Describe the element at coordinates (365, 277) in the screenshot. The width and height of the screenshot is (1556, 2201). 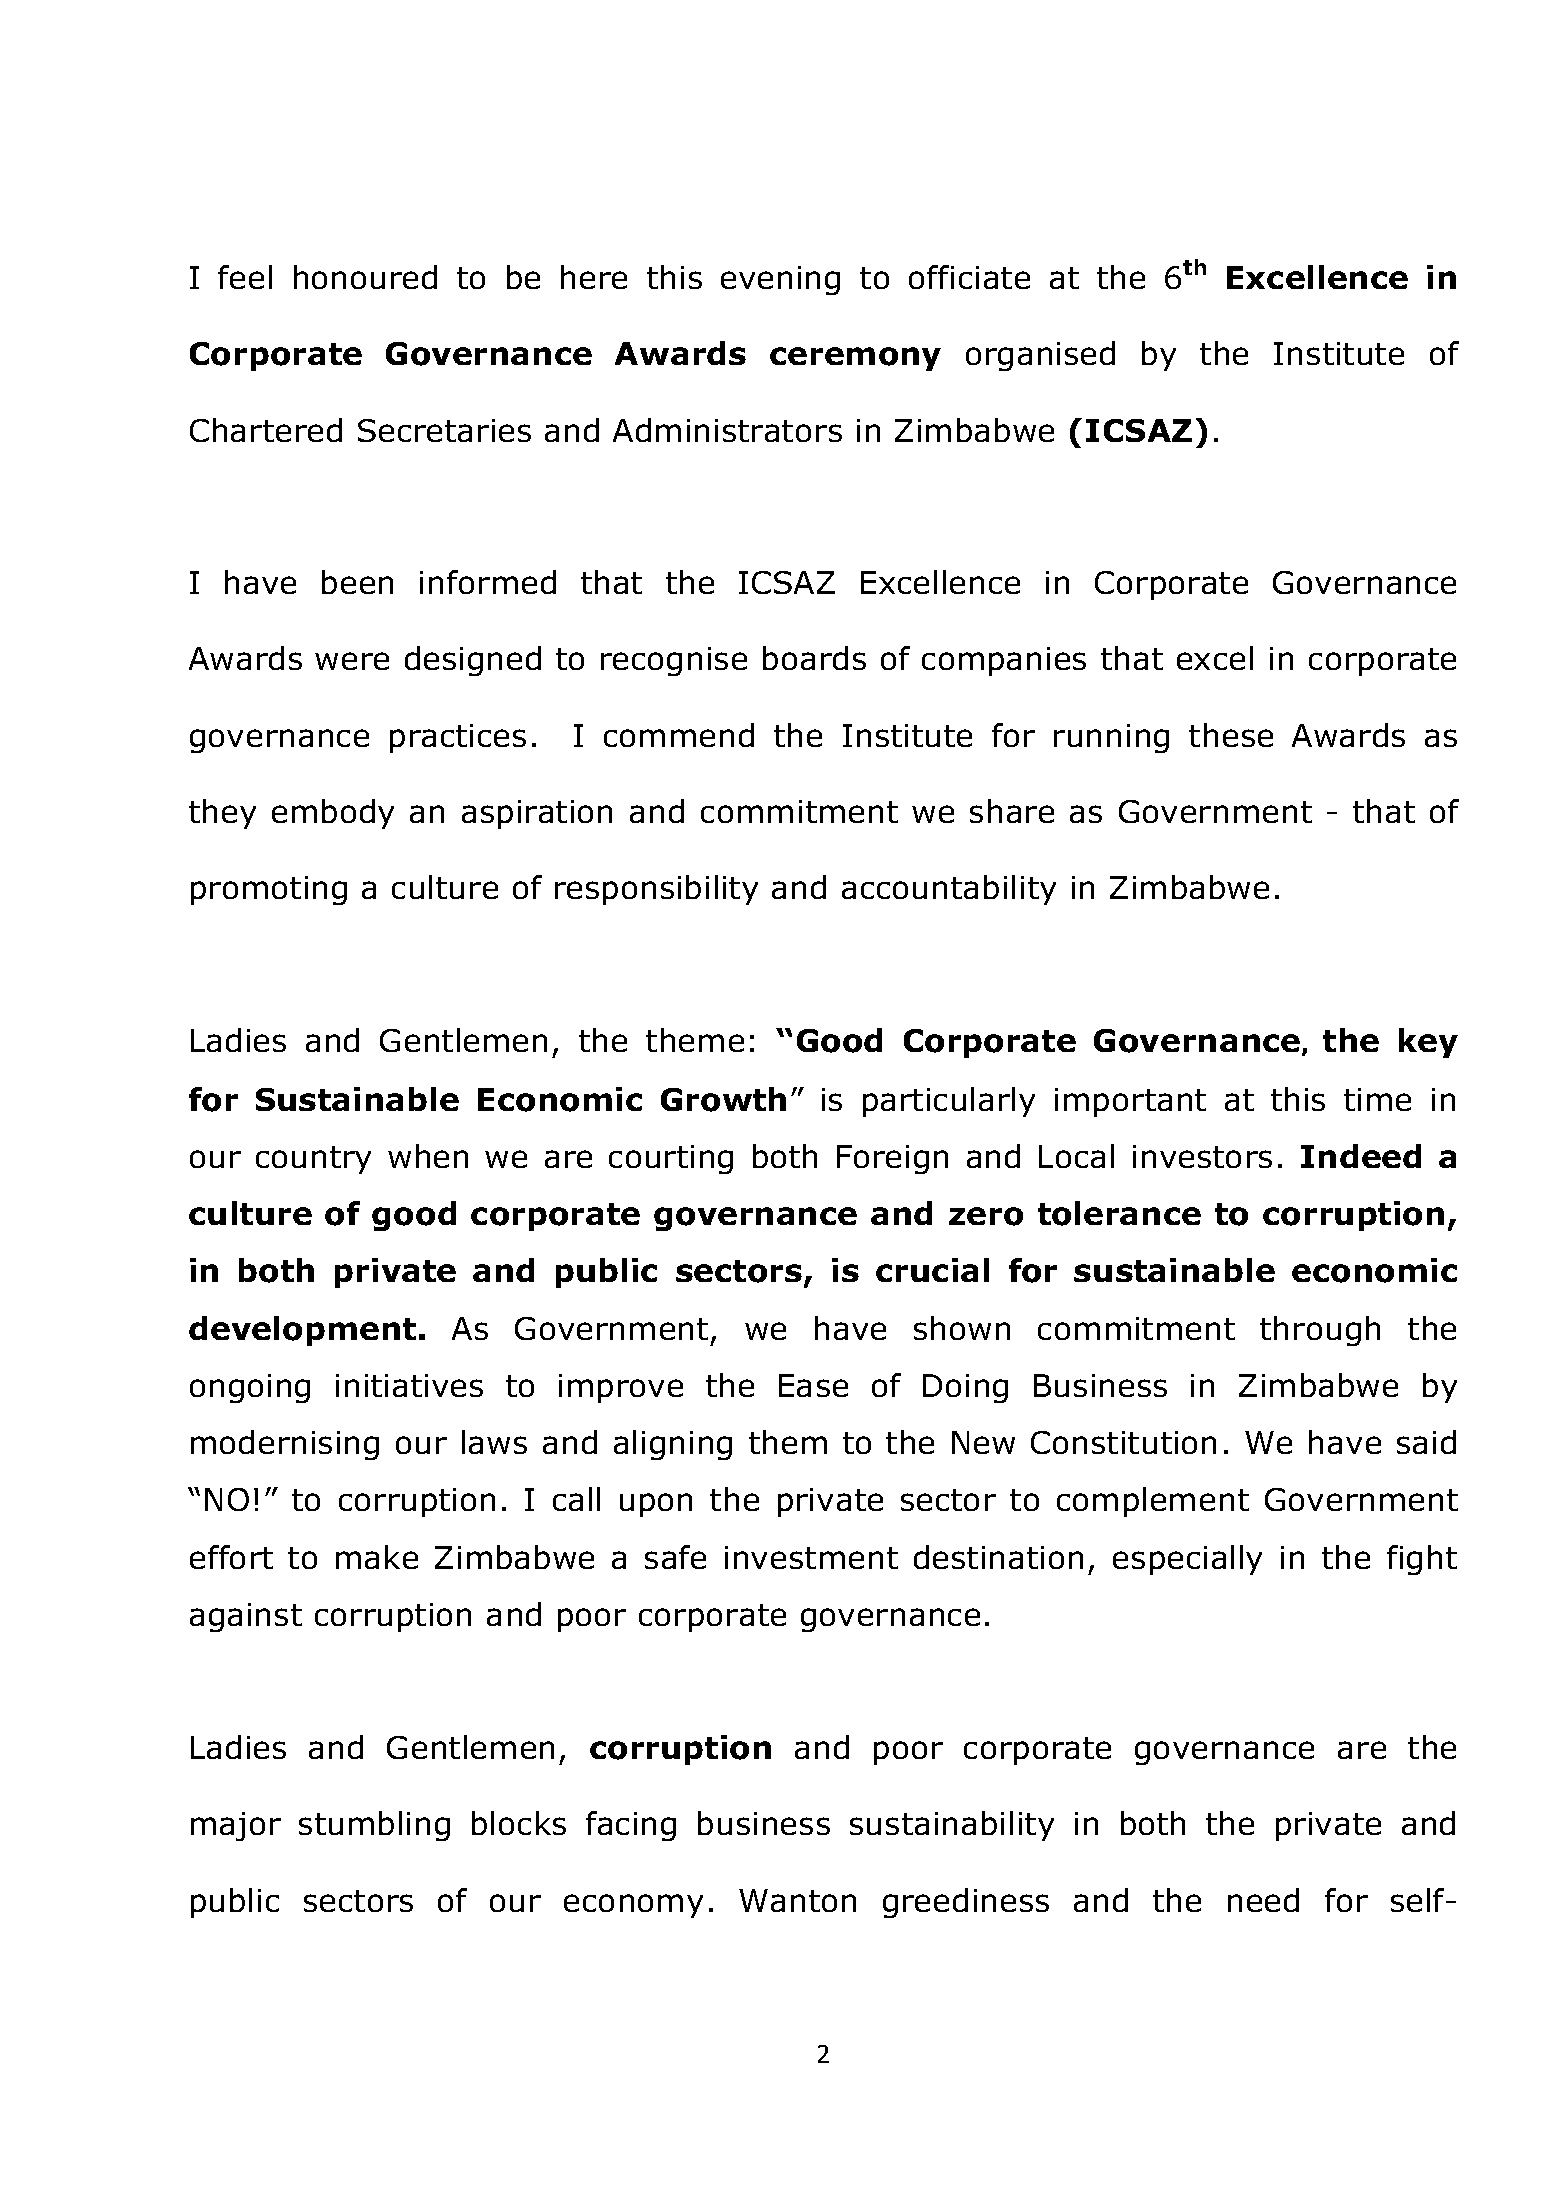
I see `honoured` at that location.
